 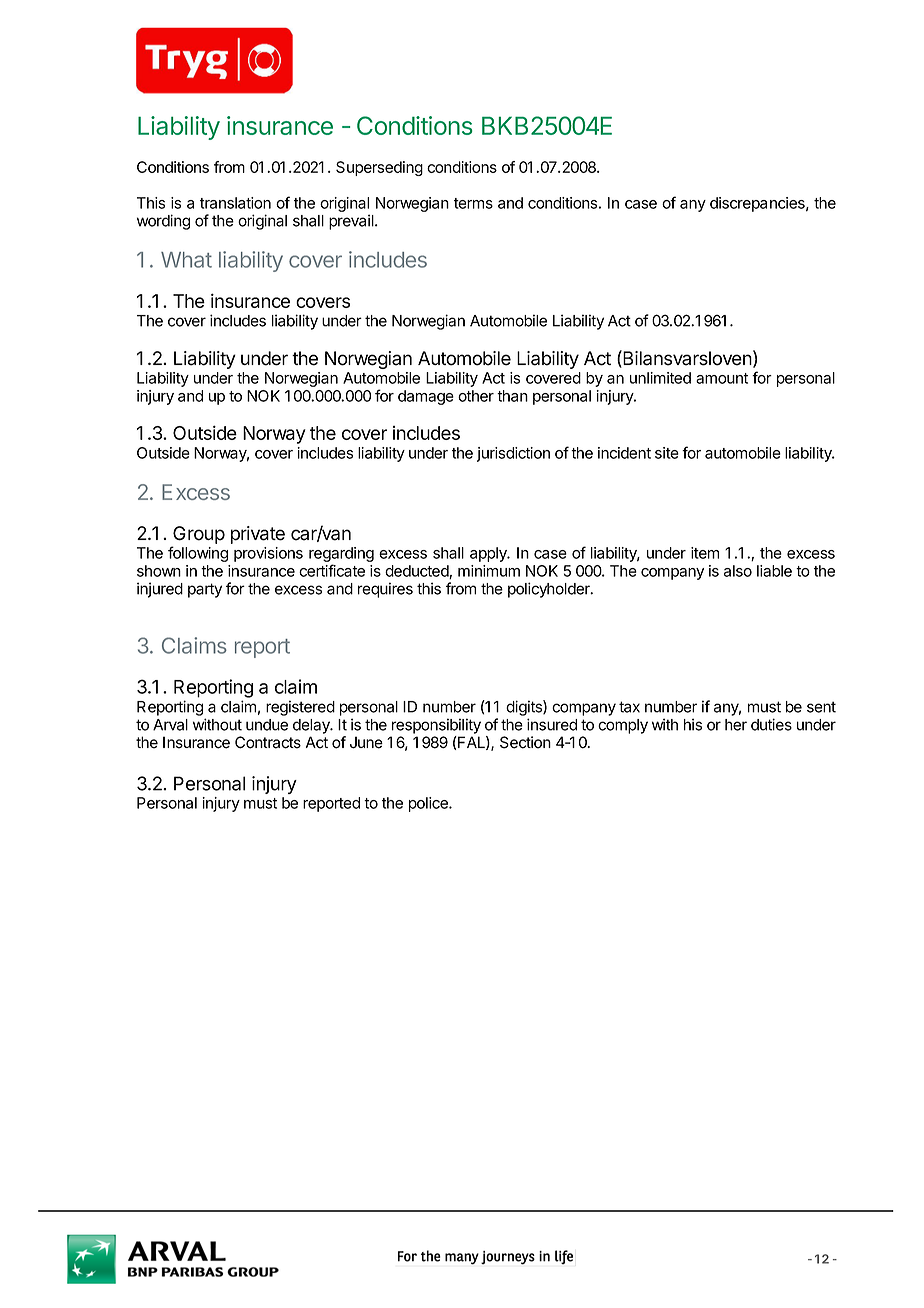 I want to click on Contracts, so click(x=268, y=742).
